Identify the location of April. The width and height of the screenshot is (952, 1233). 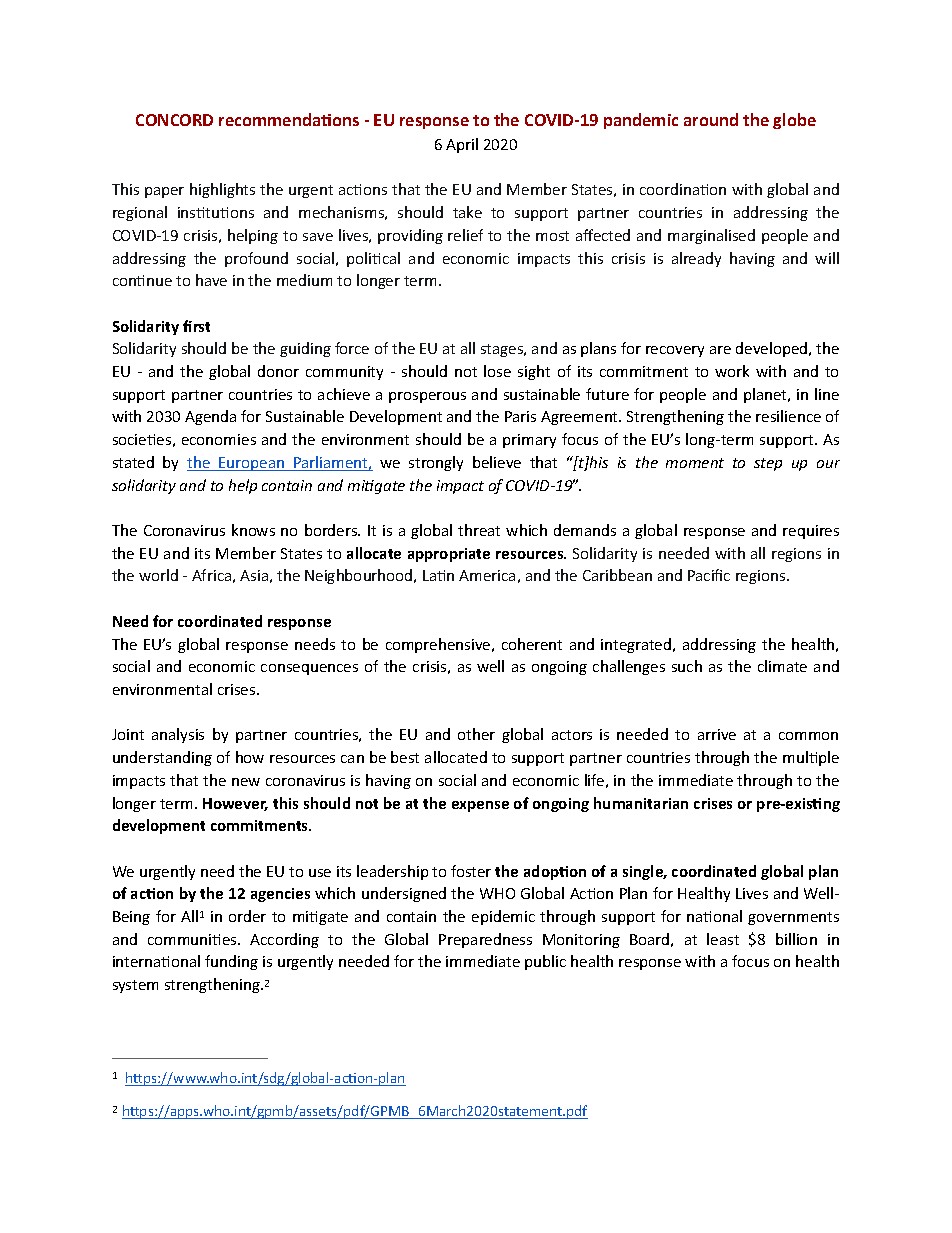
(462, 145).
